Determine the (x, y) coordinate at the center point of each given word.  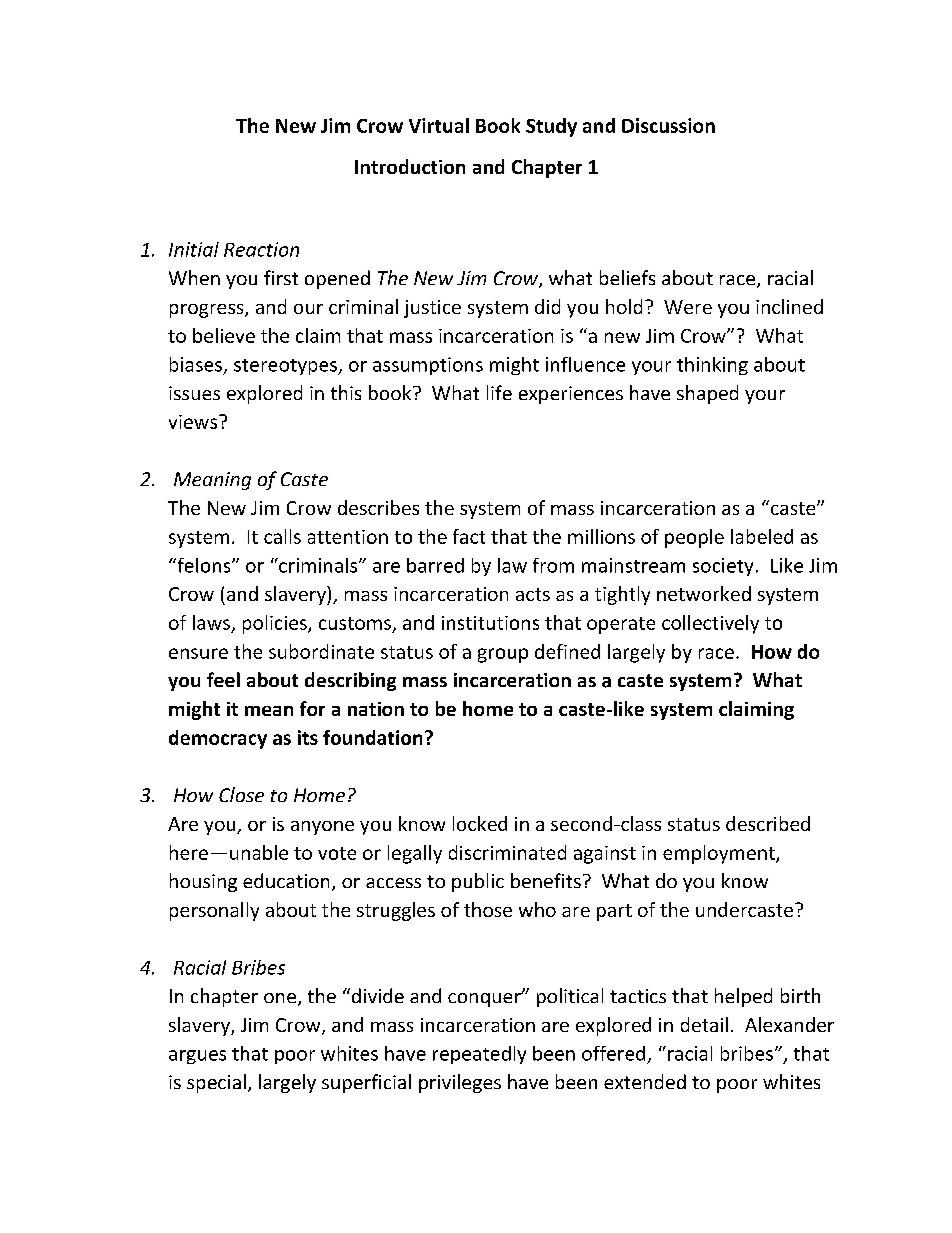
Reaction (261, 249)
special (216, 1083)
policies (276, 624)
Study (551, 127)
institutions (490, 623)
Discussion (668, 125)
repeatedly (479, 1055)
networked (704, 593)
